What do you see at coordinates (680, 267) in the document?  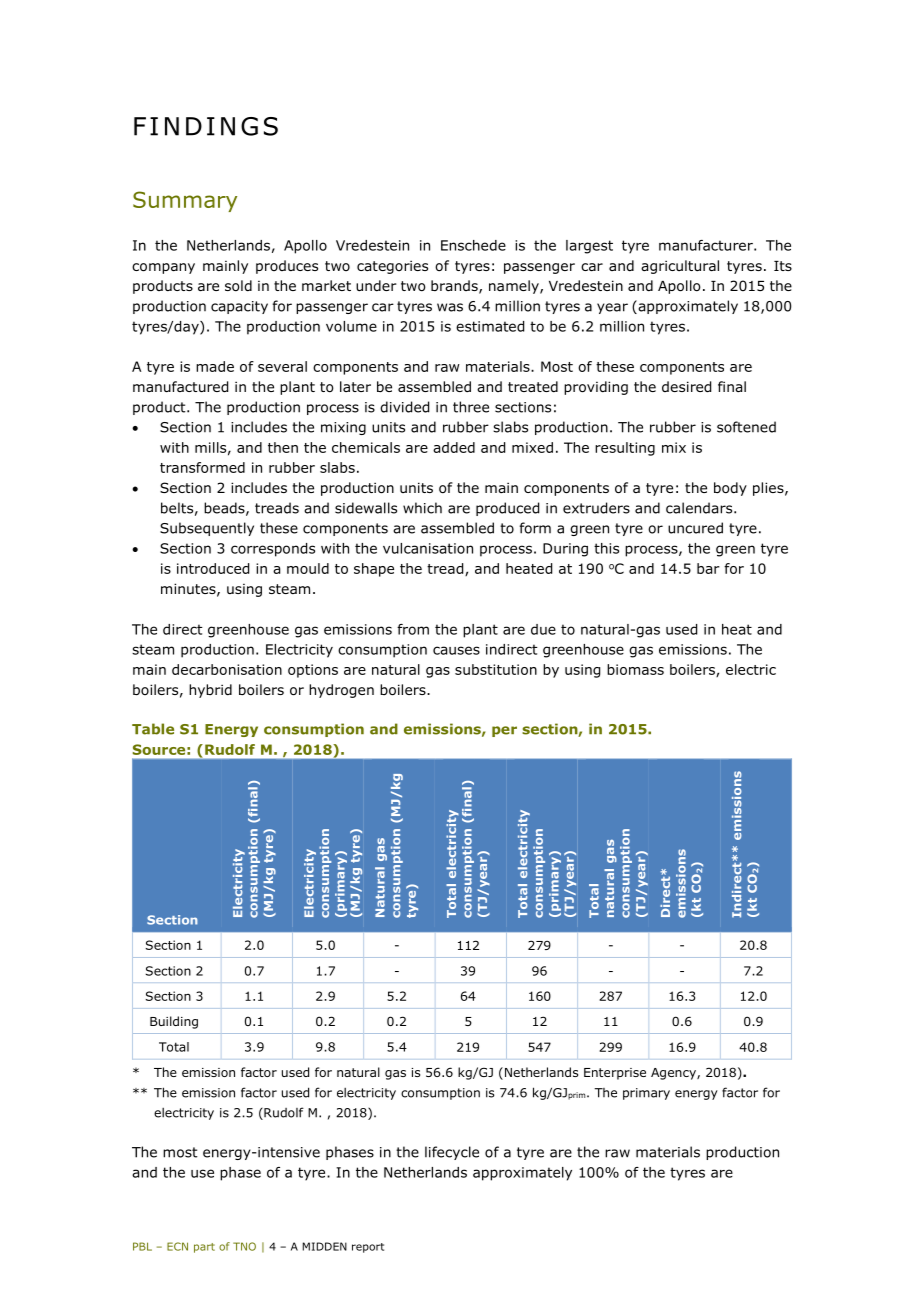 I see `agricultural` at bounding box center [680, 267].
